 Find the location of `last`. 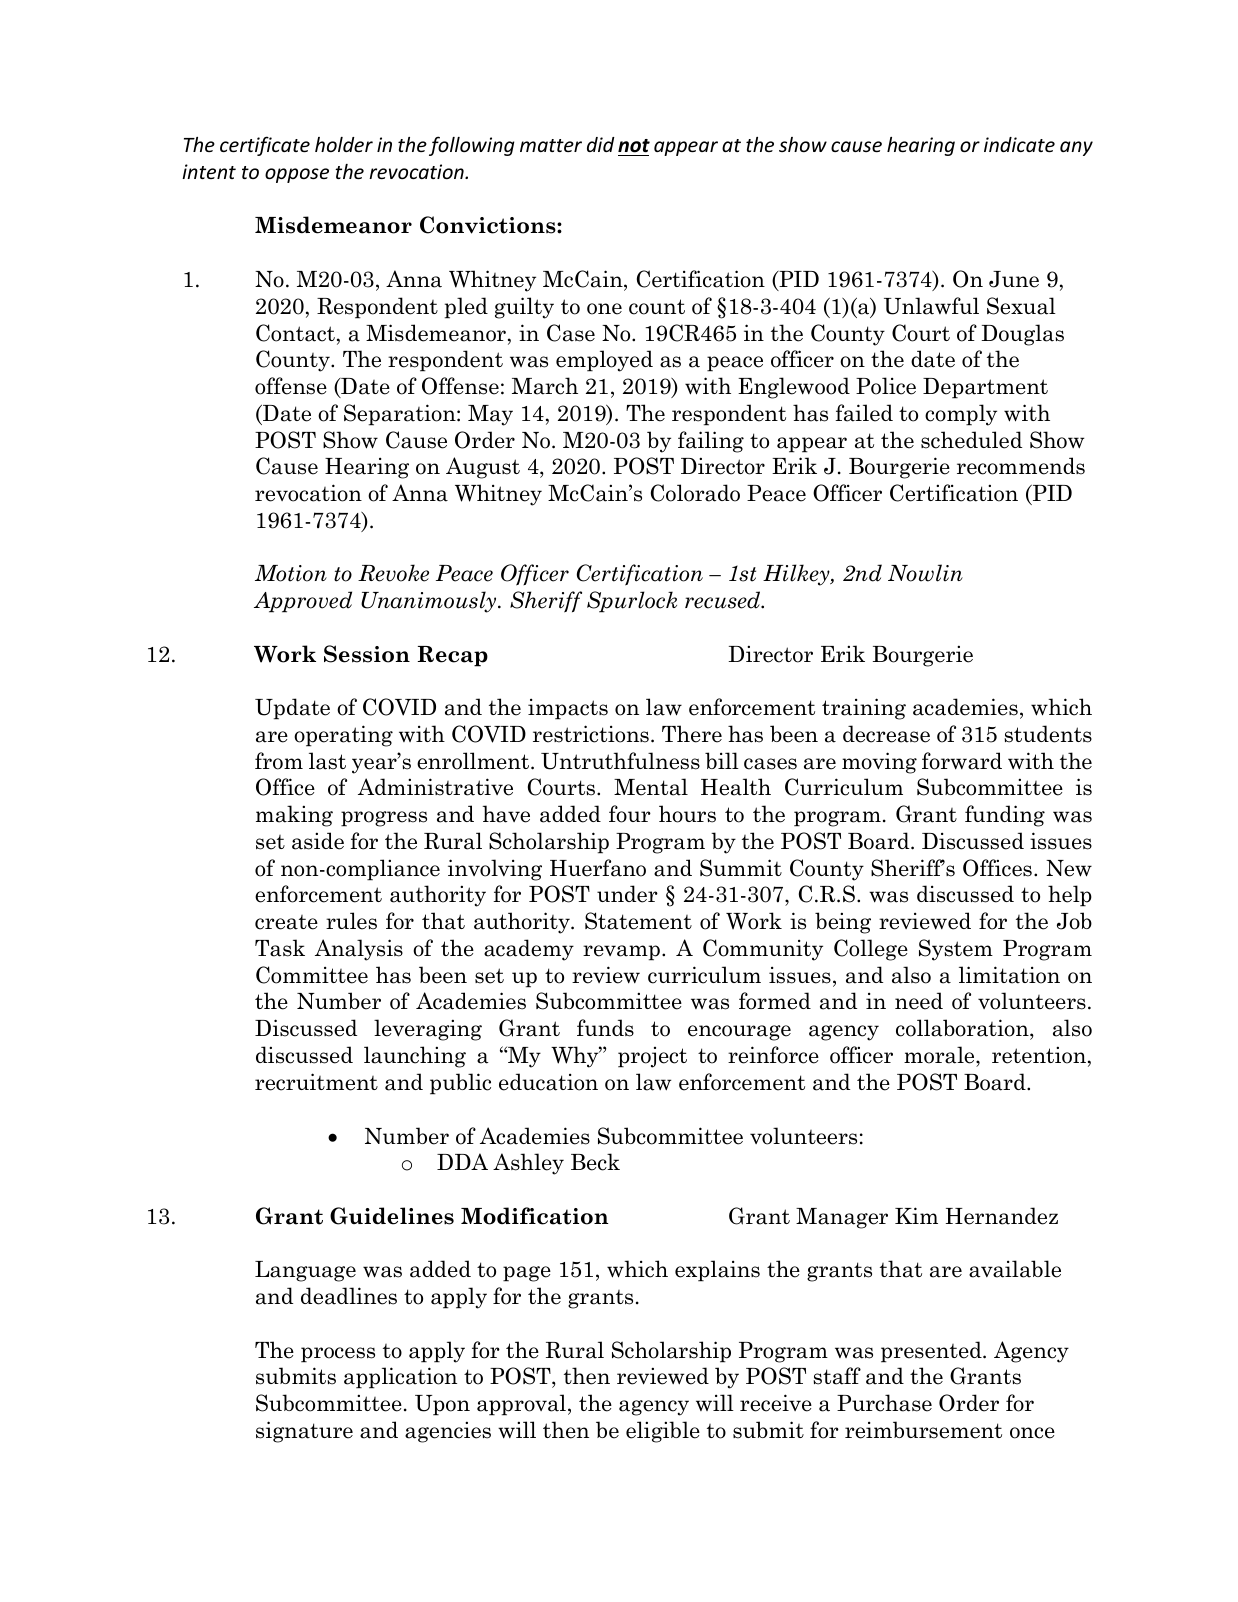

last is located at coordinates (327, 761).
